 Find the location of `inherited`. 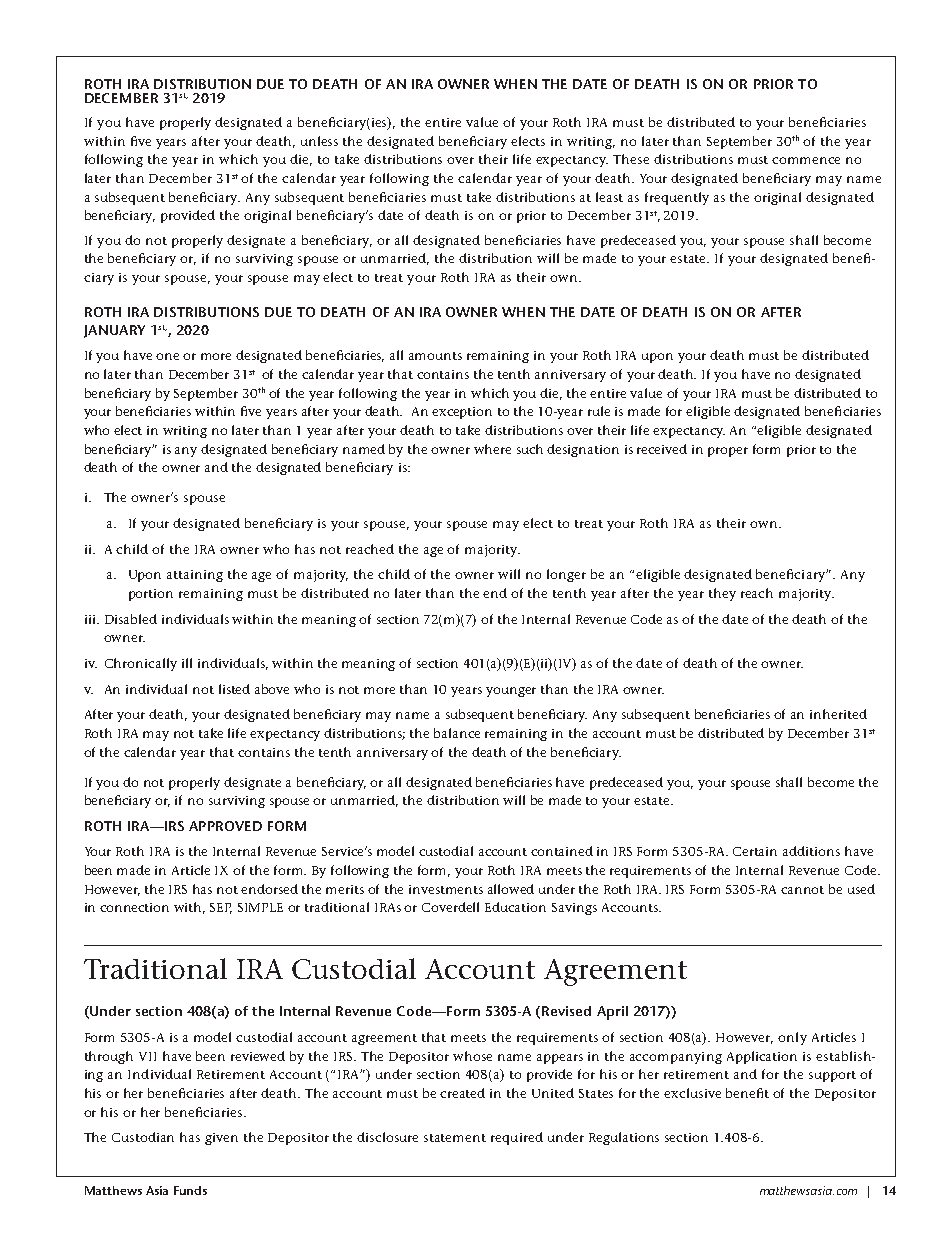

inherited is located at coordinates (838, 714).
